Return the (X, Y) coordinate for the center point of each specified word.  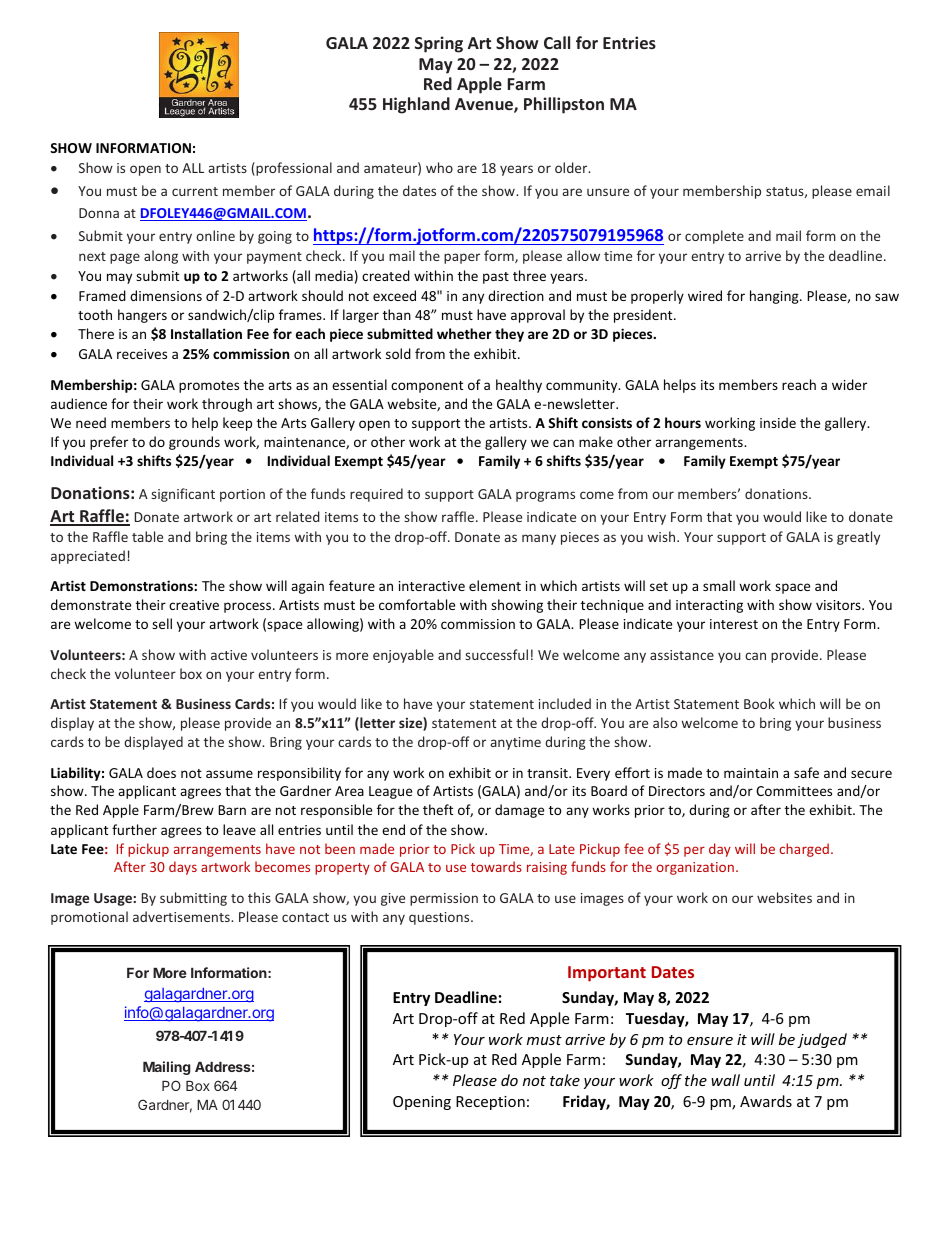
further (134, 829)
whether (464, 333)
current (195, 191)
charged (804, 850)
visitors (839, 605)
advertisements (182, 916)
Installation (206, 333)
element (495, 585)
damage (519, 811)
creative (194, 605)
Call (557, 42)
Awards (766, 1101)
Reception (490, 1103)
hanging (775, 297)
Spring (439, 44)
